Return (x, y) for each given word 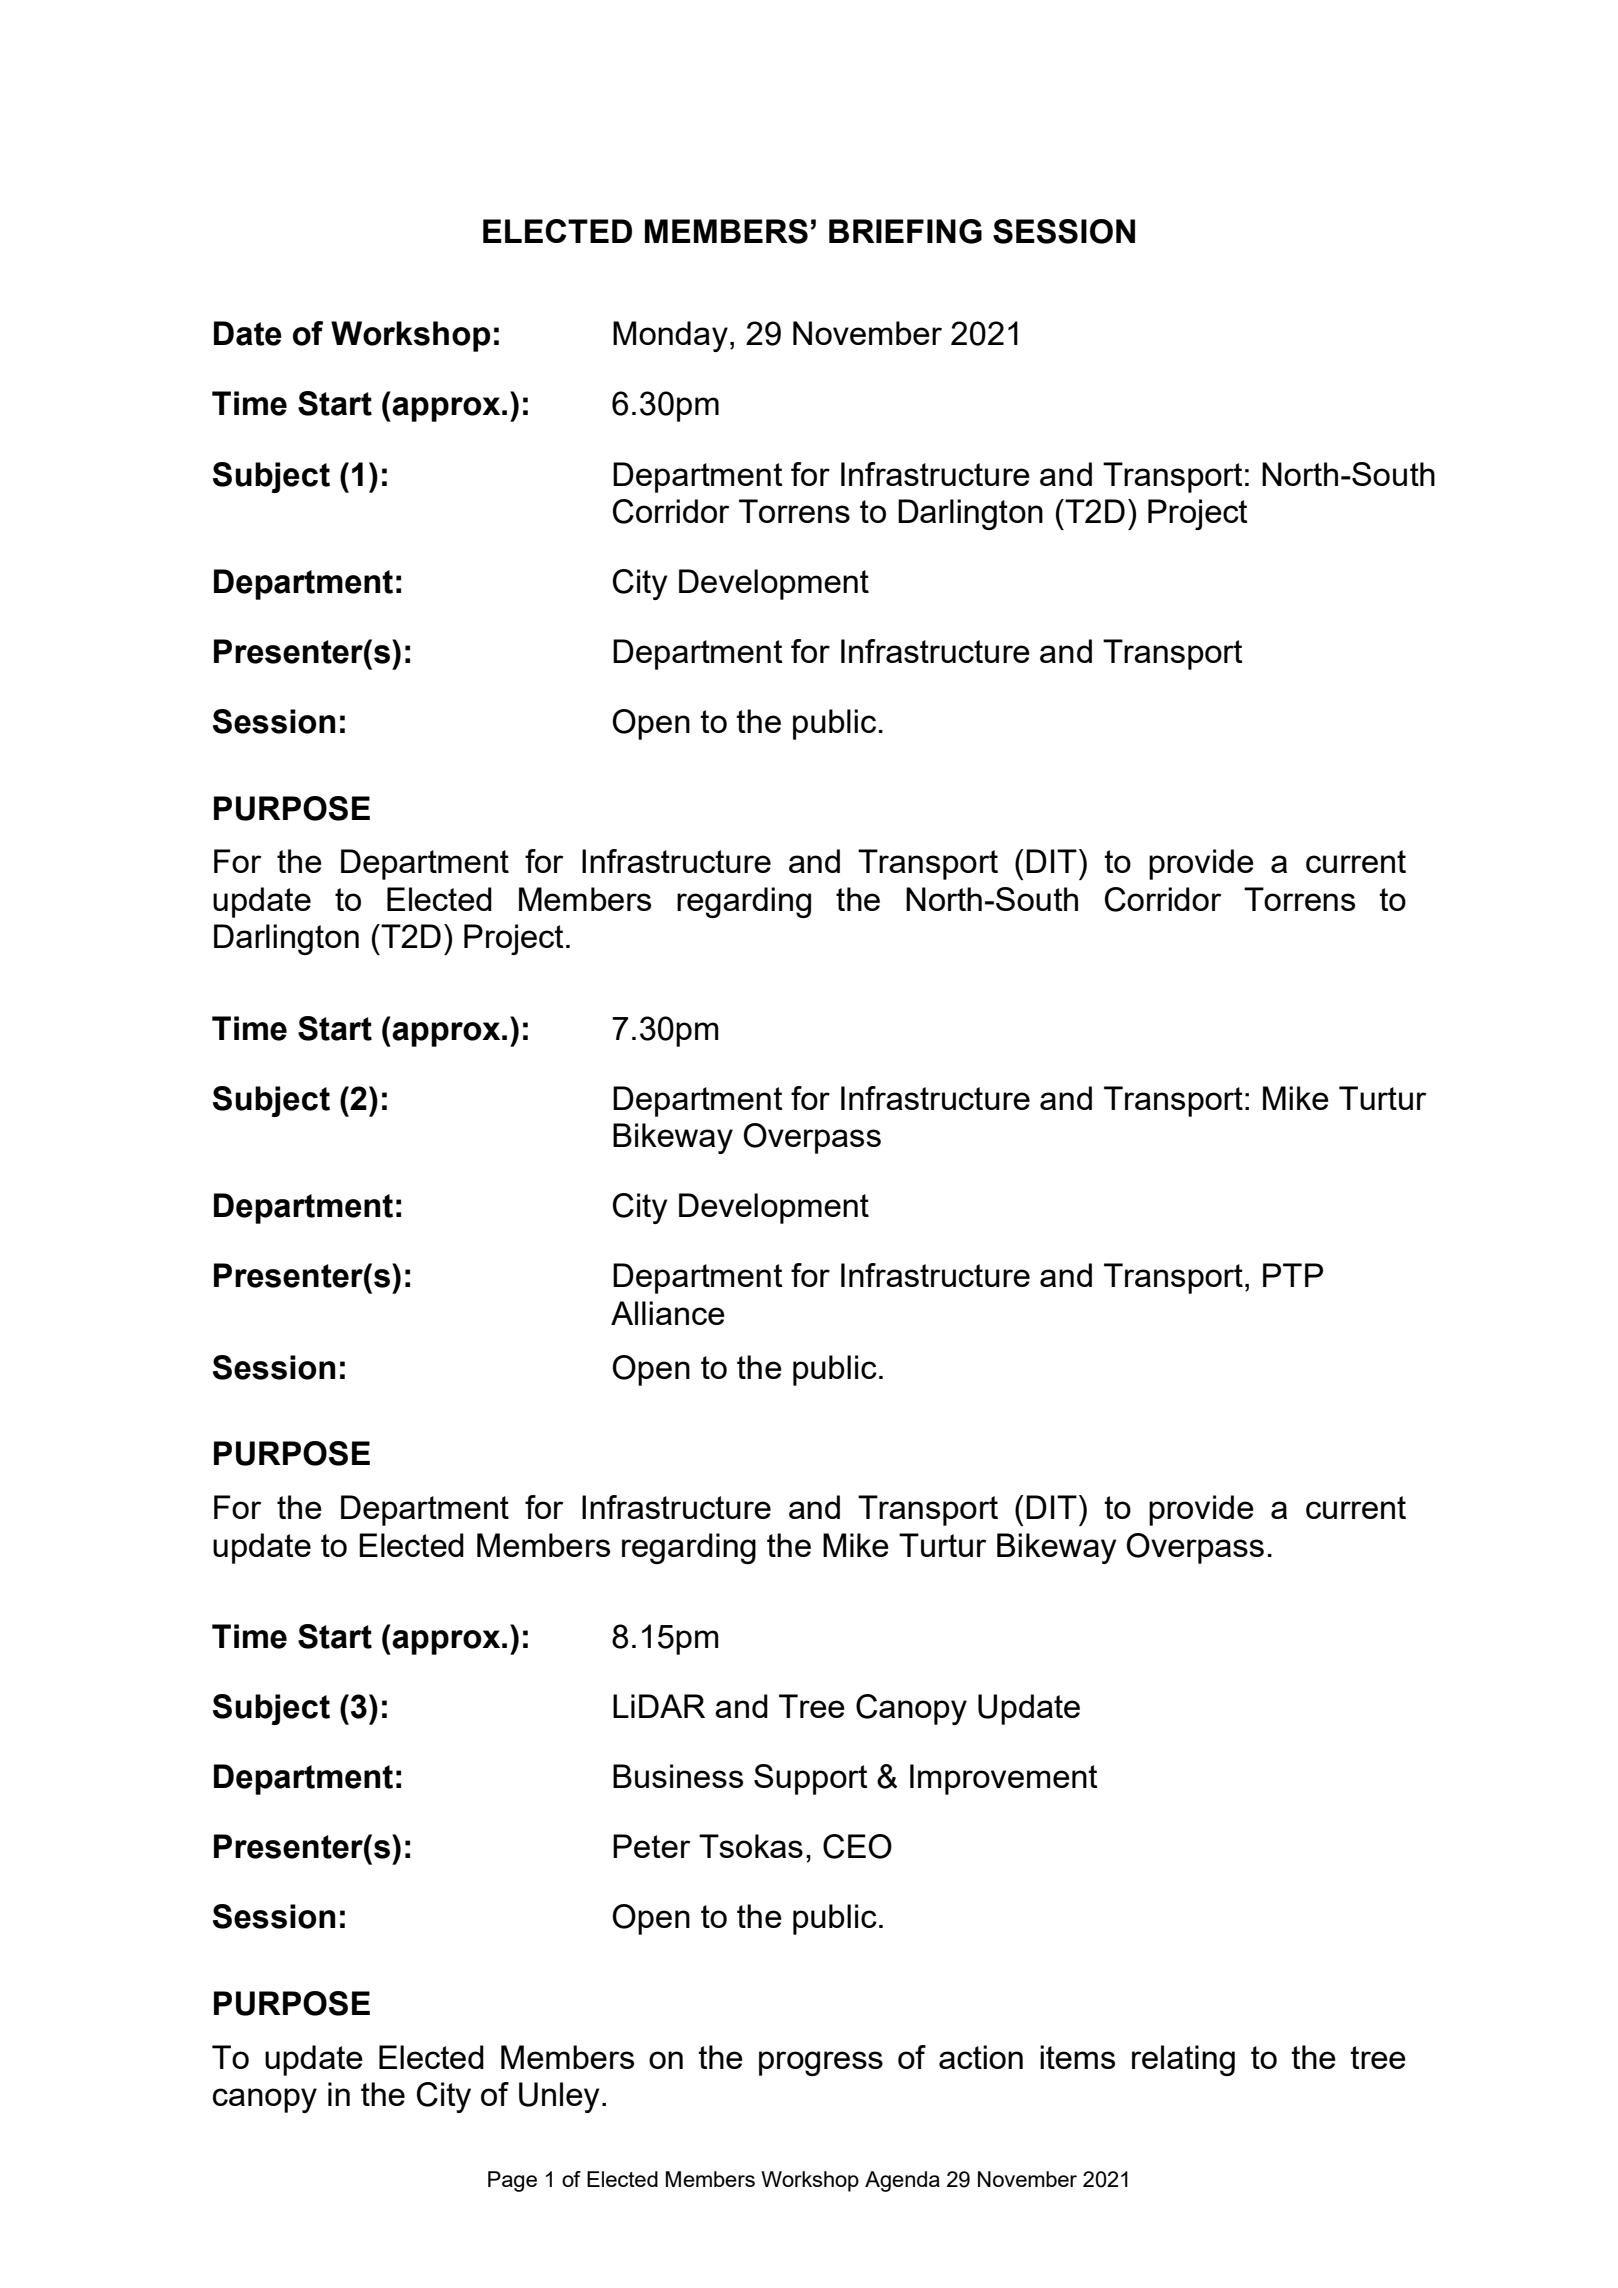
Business (678, 1776)
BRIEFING (905, 231)
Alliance (668, 1313)
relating (1183, 2060)
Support (811, 1779)
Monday (670, 336)
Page (512, 2181)
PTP (1293, 1275)
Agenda (902, 2181)
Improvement (1004, 1779)
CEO (857, 1846)
